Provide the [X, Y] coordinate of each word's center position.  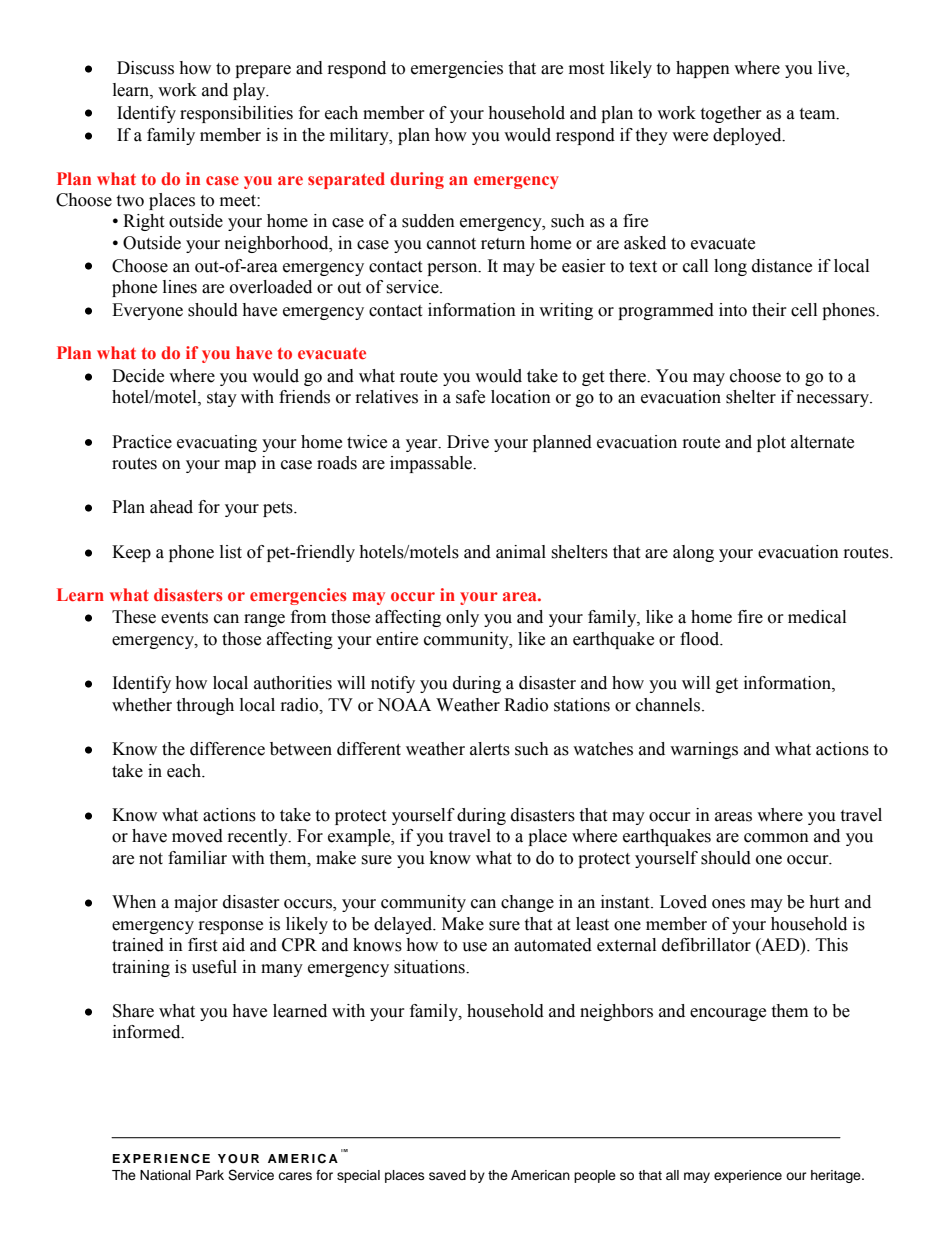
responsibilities [236, 114]
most [586, 69]
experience [748, 1176]
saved [447, 1175]
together [731, 114]
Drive [468, 442]
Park [210, 1175]
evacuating [217, 443]
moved [197, 836]
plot [771, 443]
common [776, 838]
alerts [490, 749]
